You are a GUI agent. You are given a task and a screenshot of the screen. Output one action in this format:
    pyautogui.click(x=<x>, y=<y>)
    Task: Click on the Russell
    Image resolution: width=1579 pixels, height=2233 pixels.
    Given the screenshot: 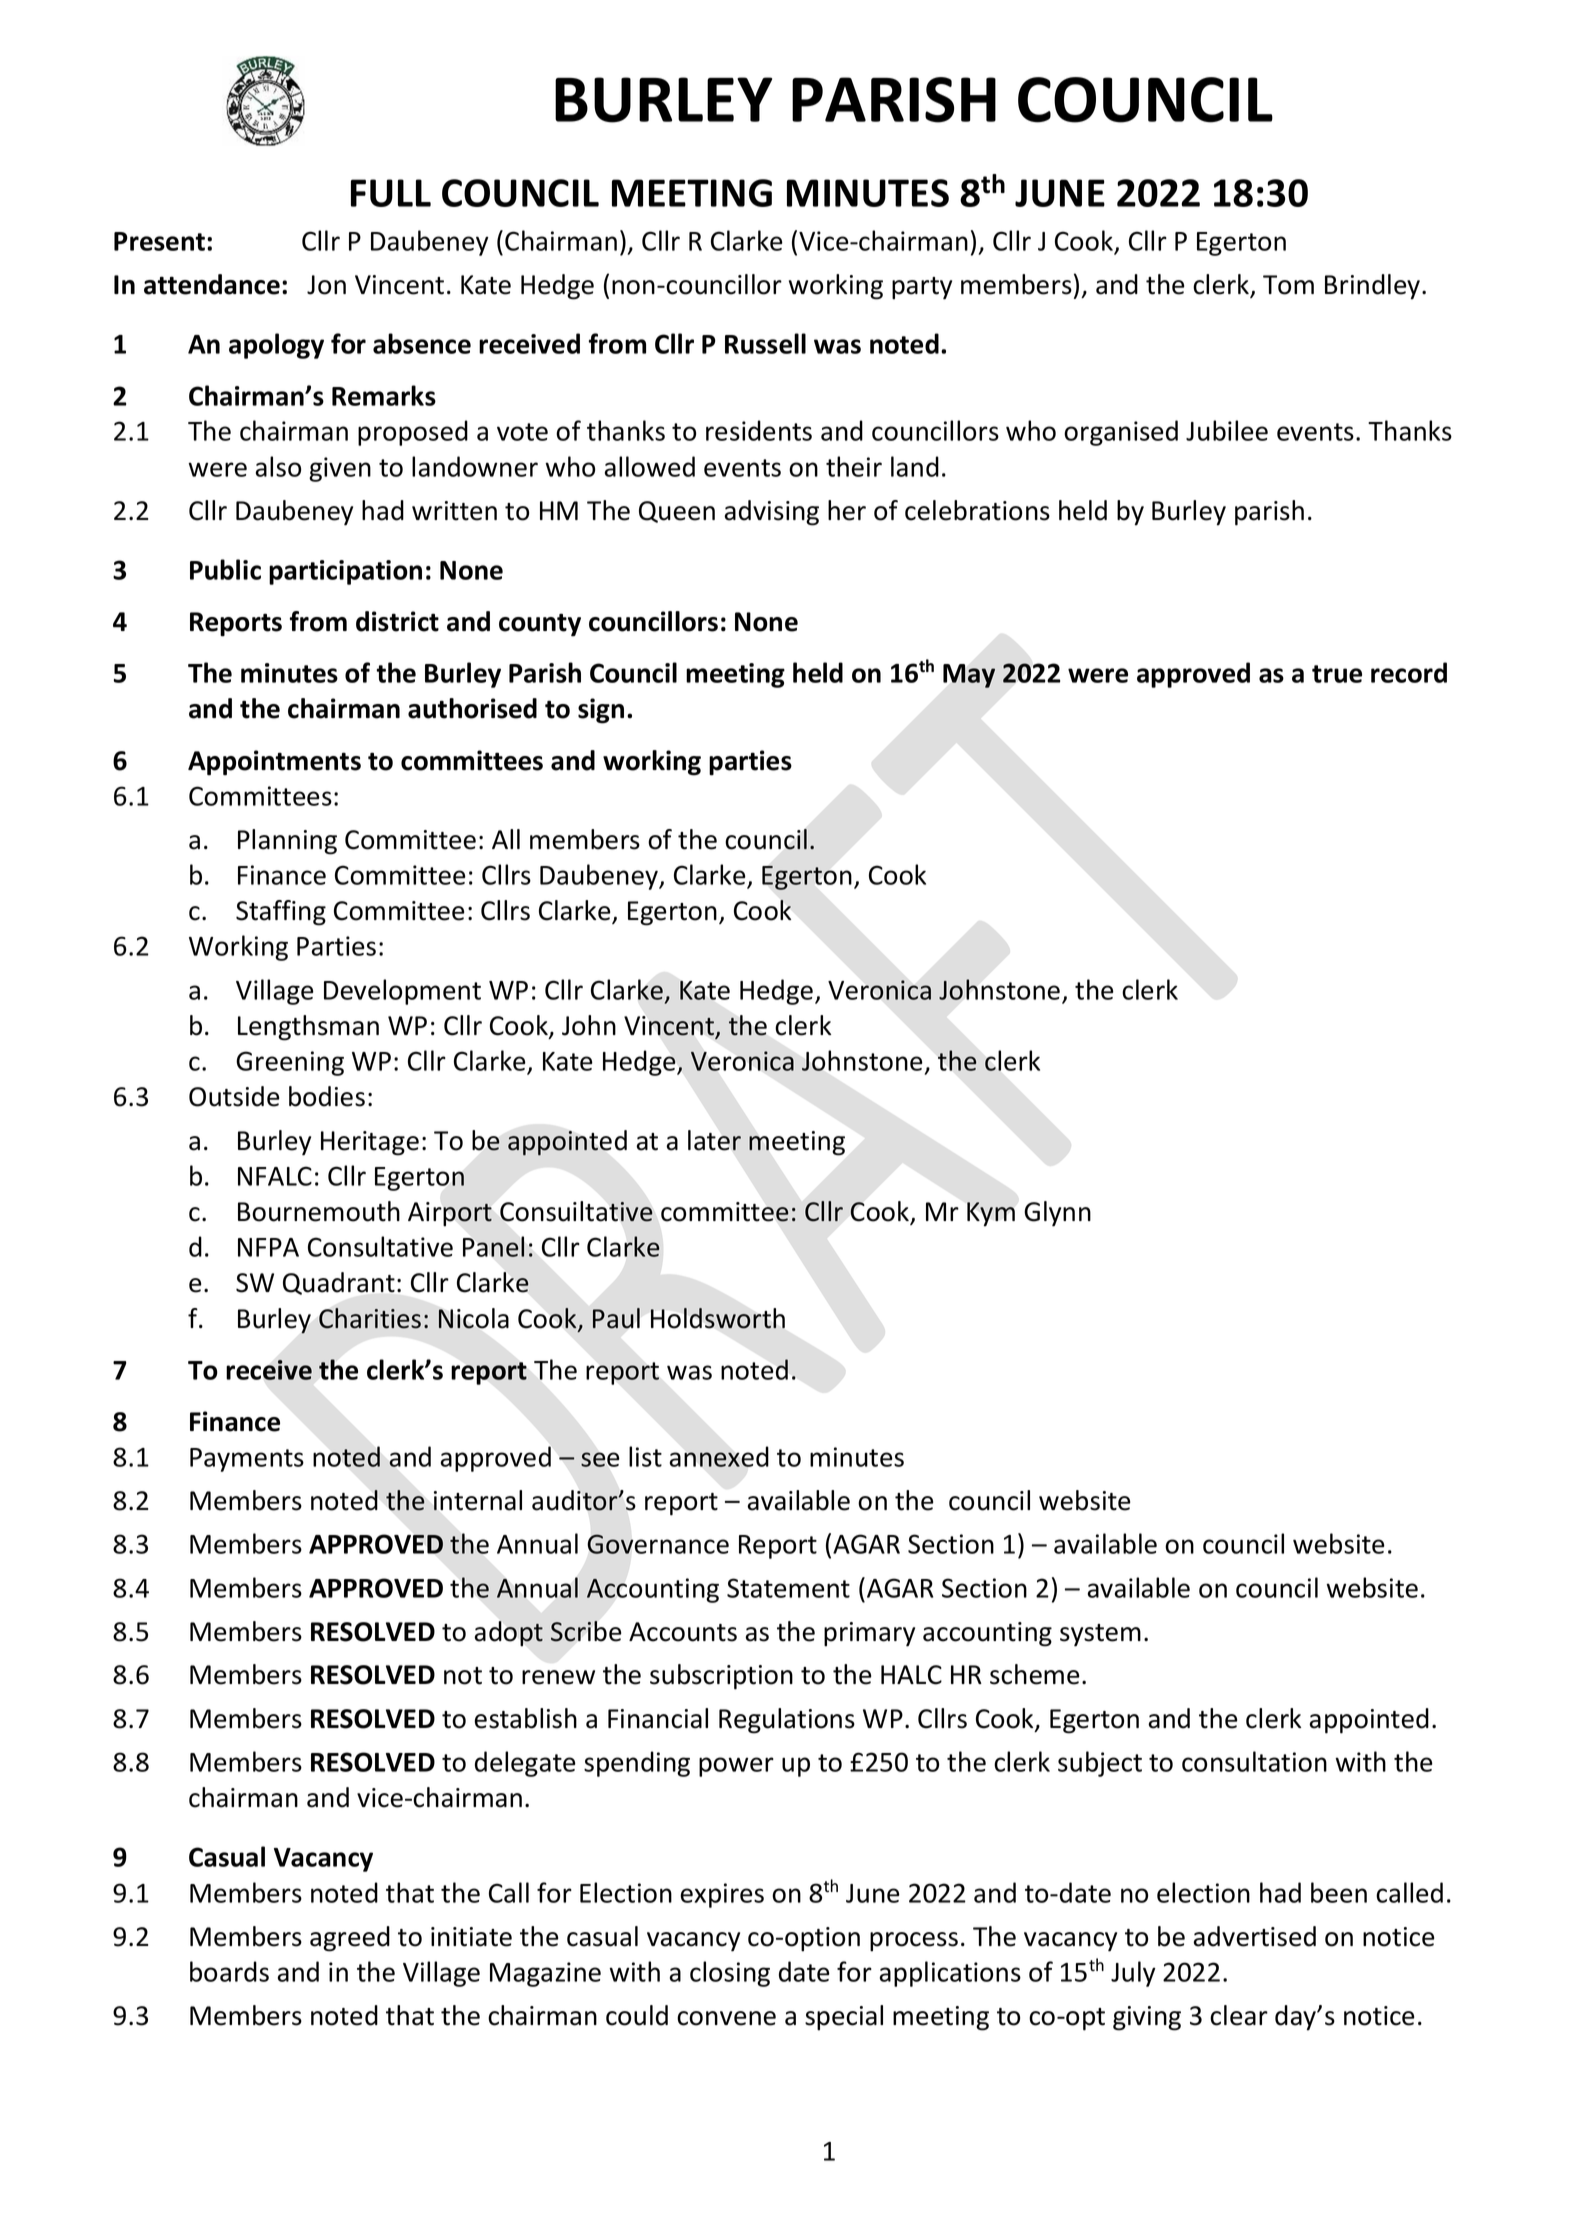 What is the action you would take?
    pyautogui.click(x=765, y=343)
